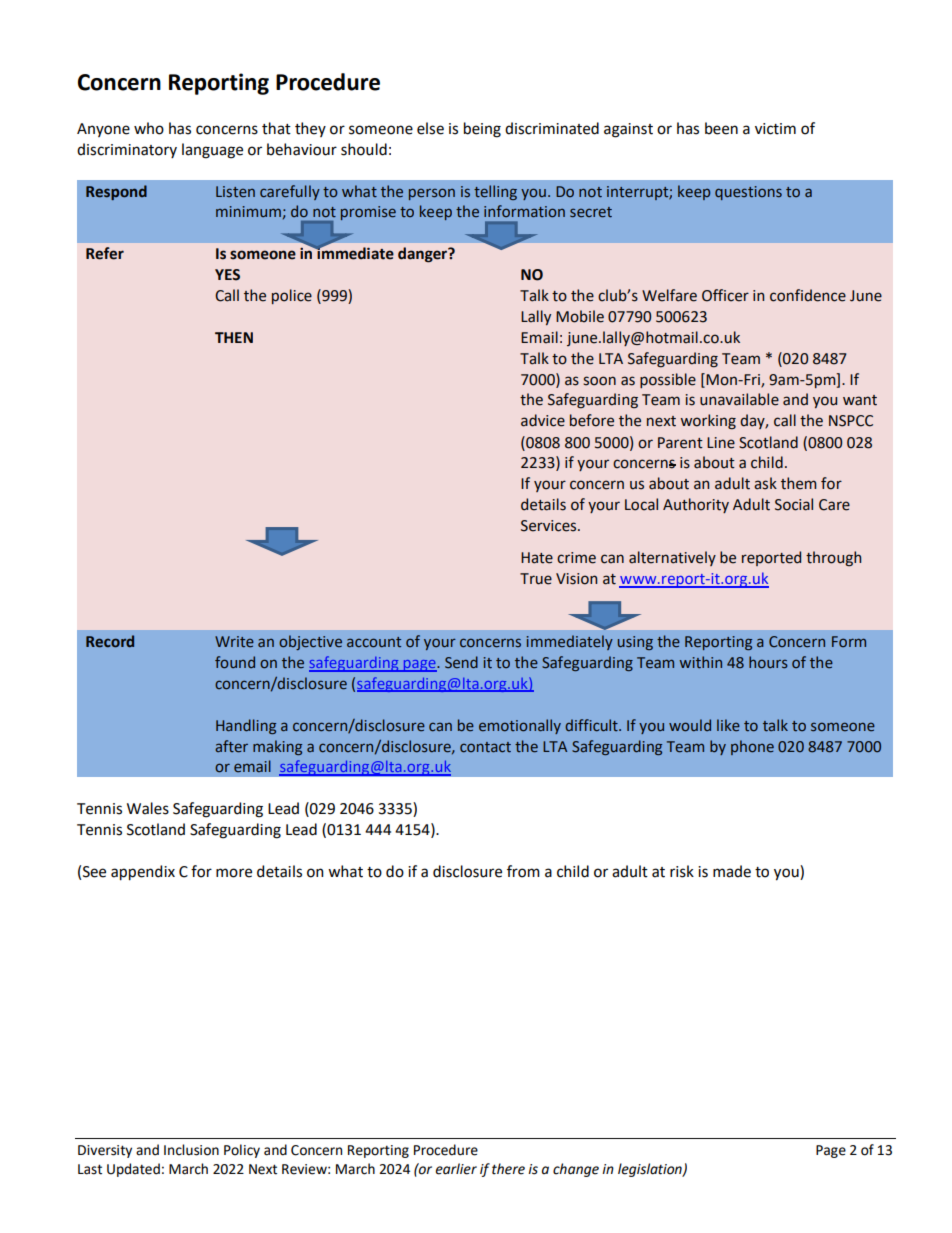 This screenshot has height=1233, width=952. Describe the element at coordinates (212, 151) in the screenshot. I see `language` at that location.
